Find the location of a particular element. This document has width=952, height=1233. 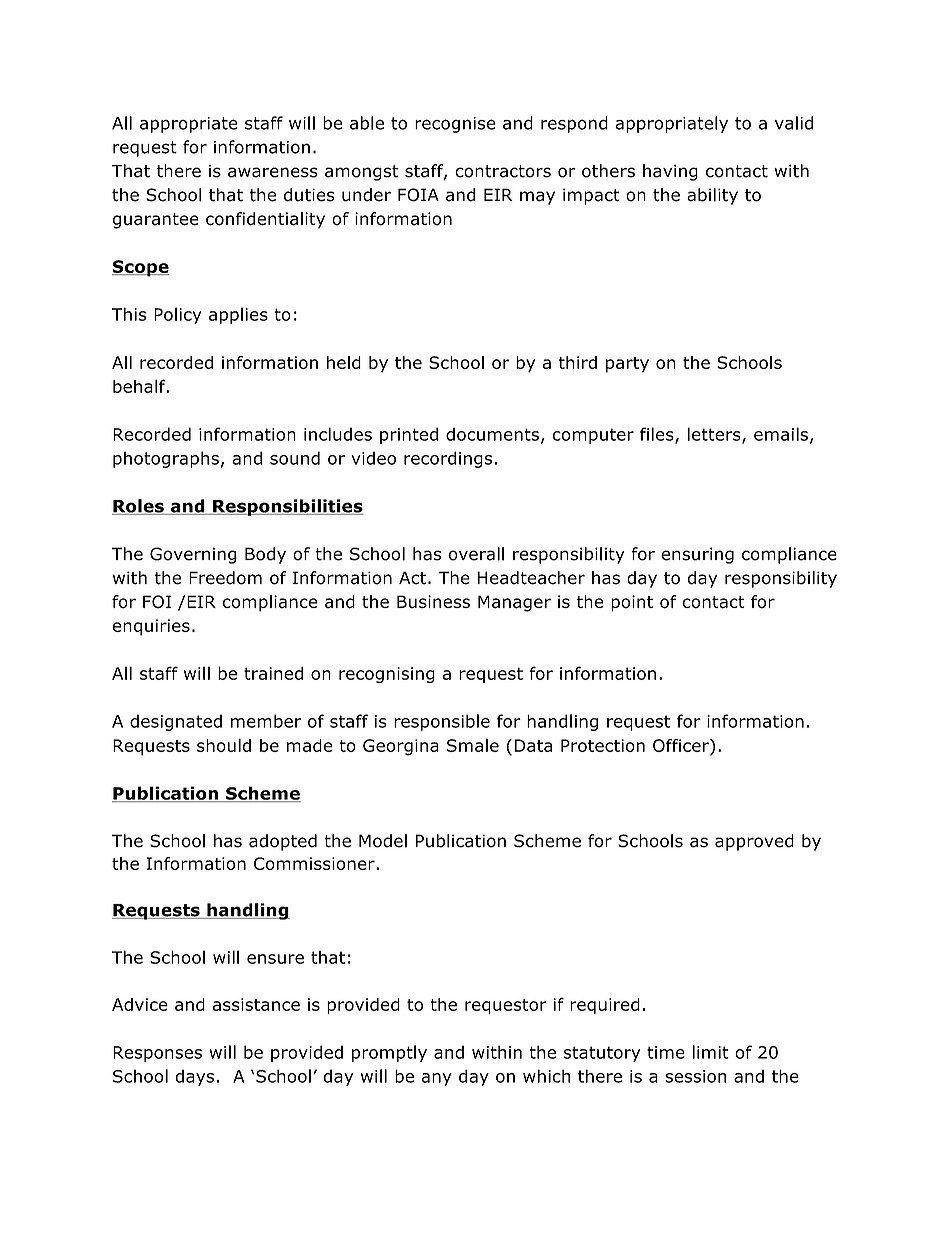

letters is located at coordinates (715, 435).
